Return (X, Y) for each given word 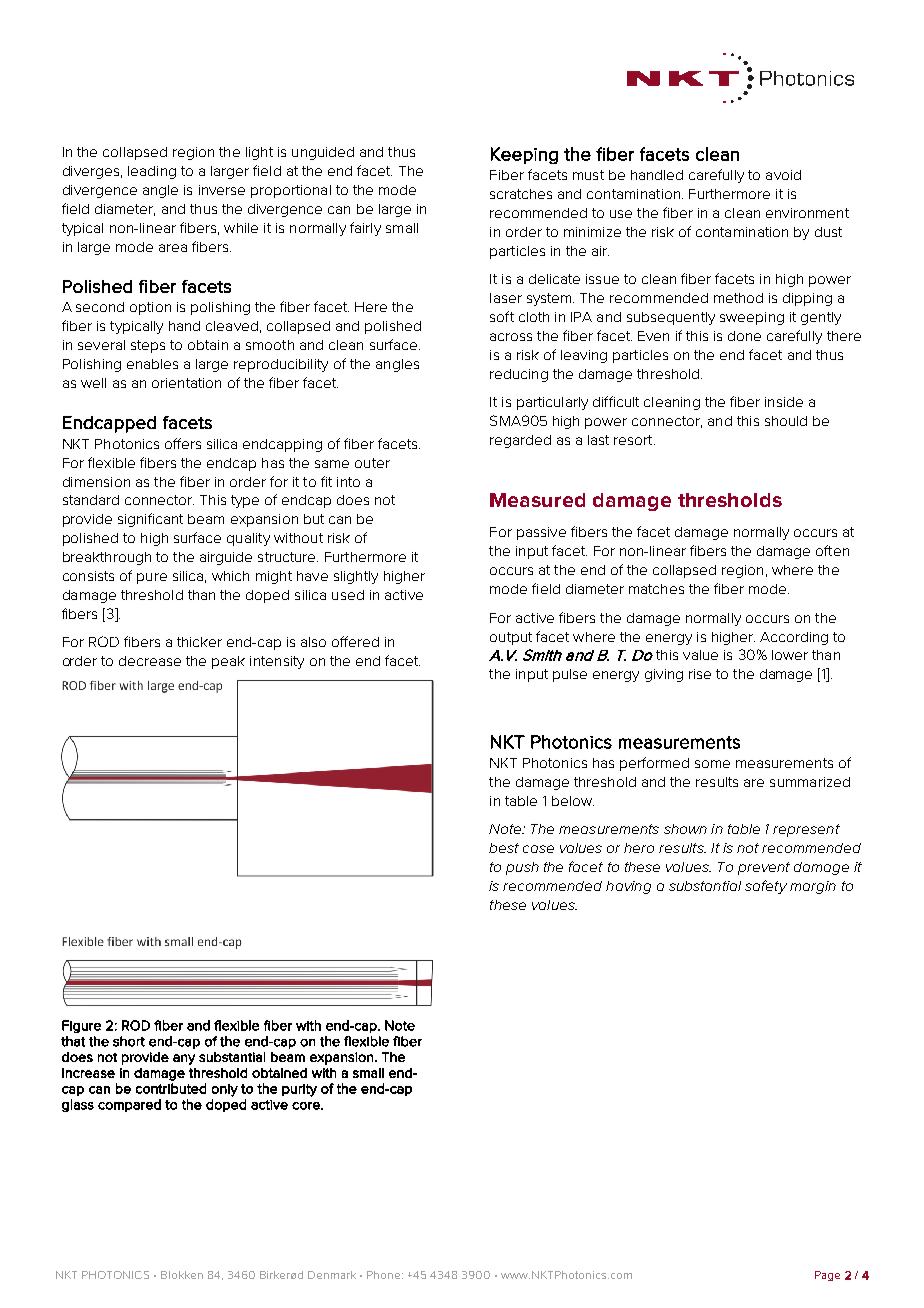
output (511, 638)
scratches (521, 194)
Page (827, 1276)
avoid (783, 175)
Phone (385, 1275)
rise (700, 674)
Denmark (332, 1275)
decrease (150, 661)
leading (152, 172)
